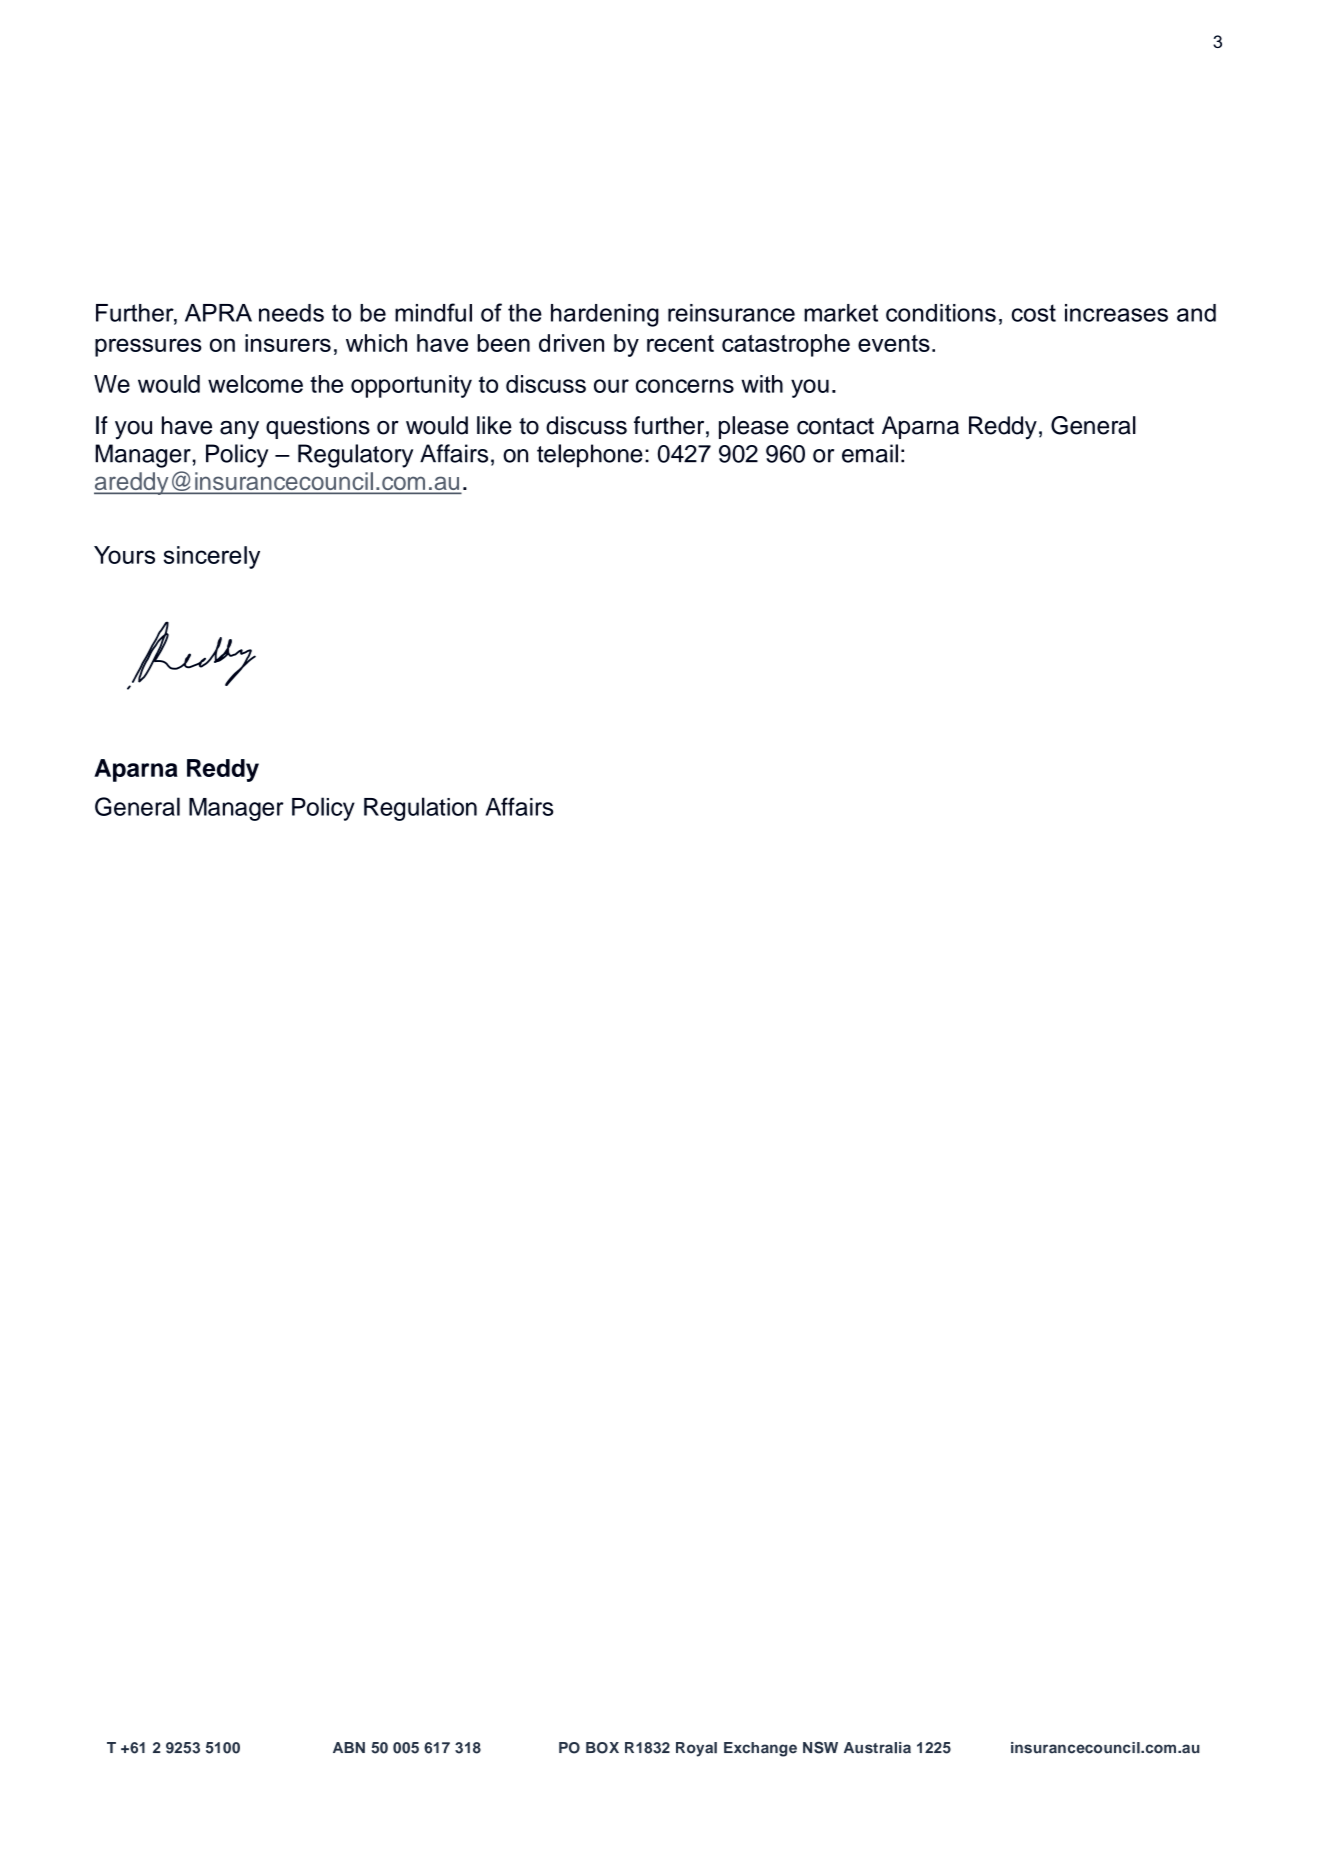 The height and width of the document is (1863, 1317). Describe the element at coordinates (760, 1749) in the document. I see `Exchange` at that location.
